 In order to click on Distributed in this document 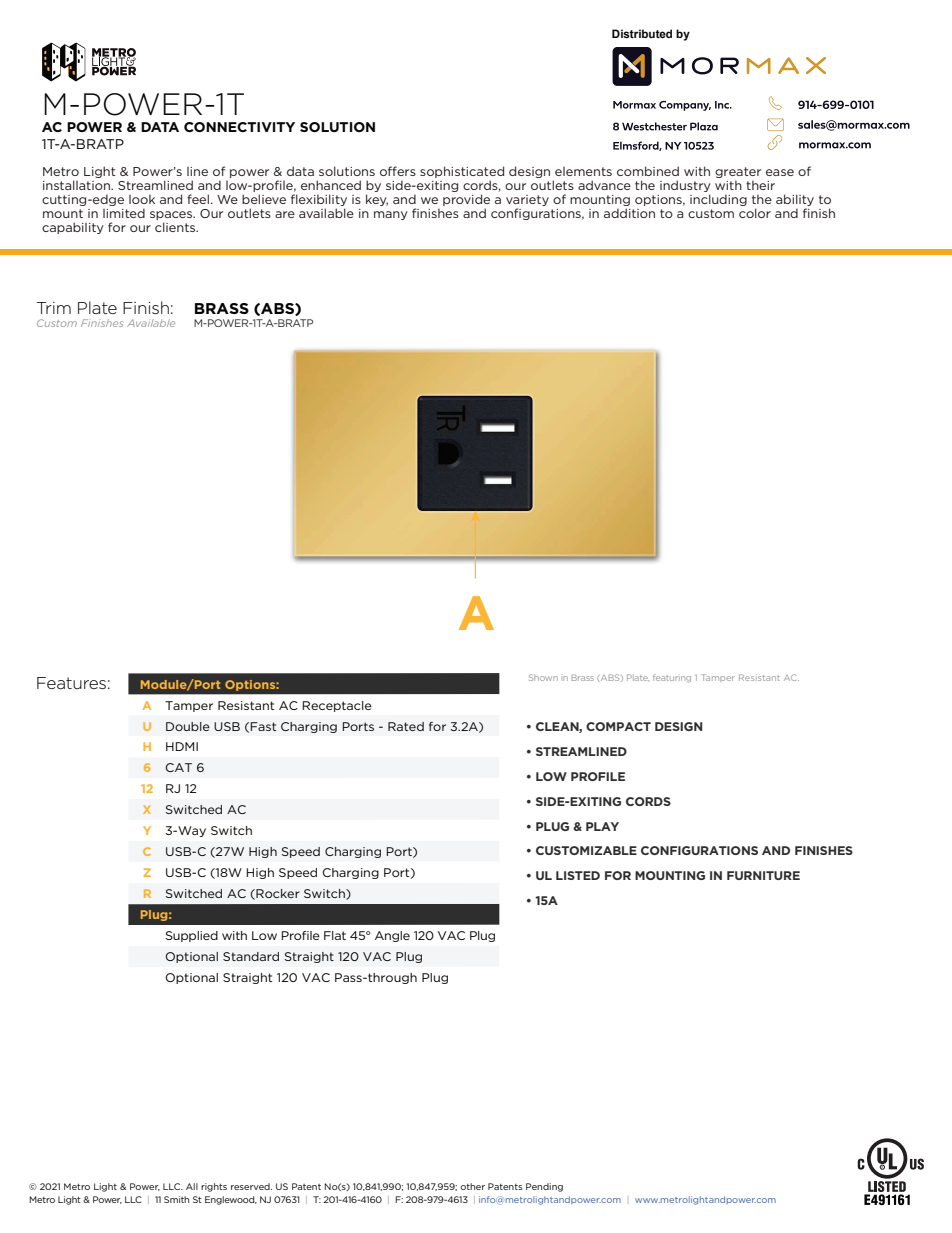, I will do `click(642, 33)`.
